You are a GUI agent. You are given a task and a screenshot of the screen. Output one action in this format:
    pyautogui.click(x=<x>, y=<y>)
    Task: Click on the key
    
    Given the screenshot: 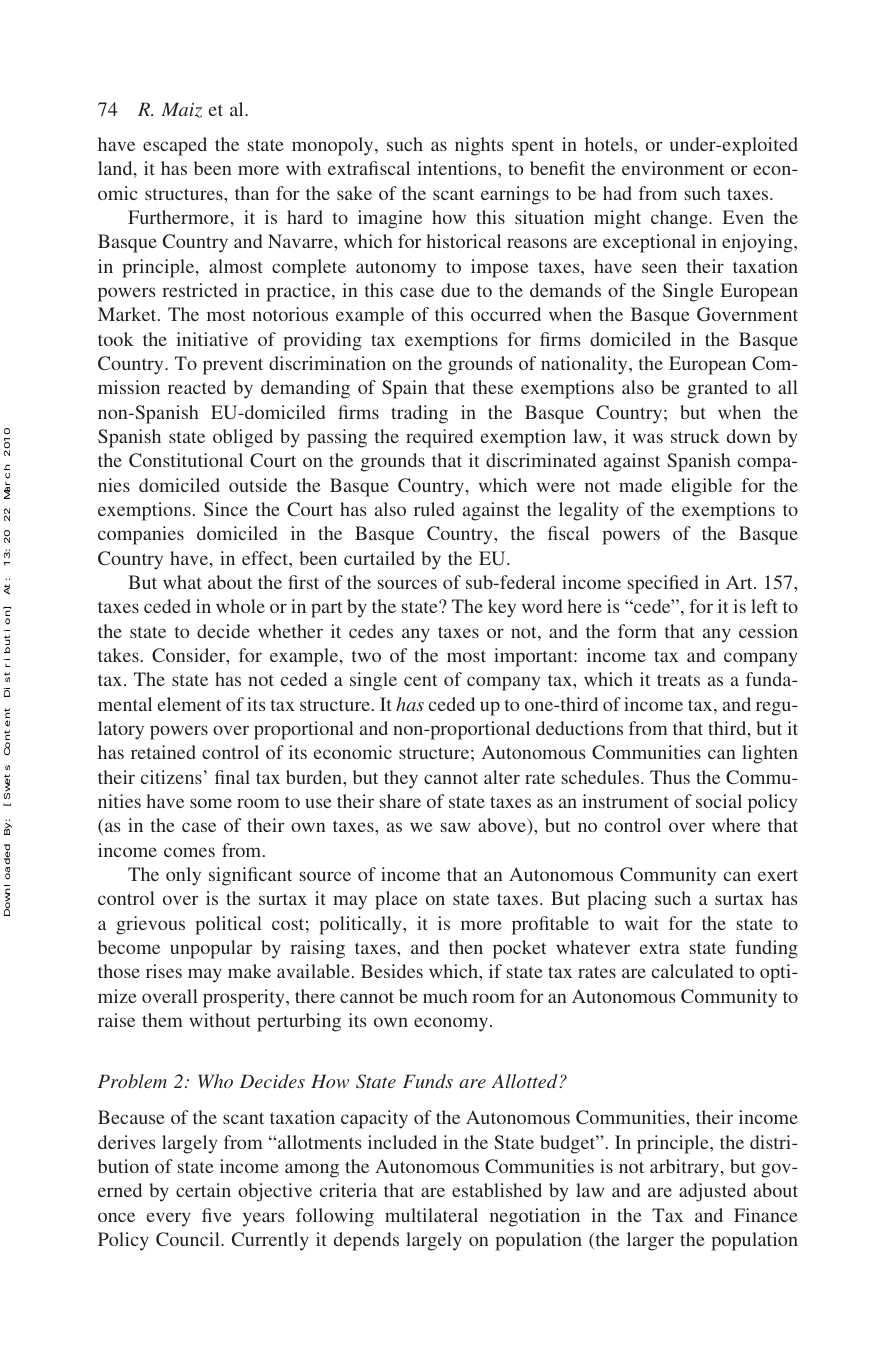 What is the action you would take?
    pyautogui.click(x=502, y=608)
